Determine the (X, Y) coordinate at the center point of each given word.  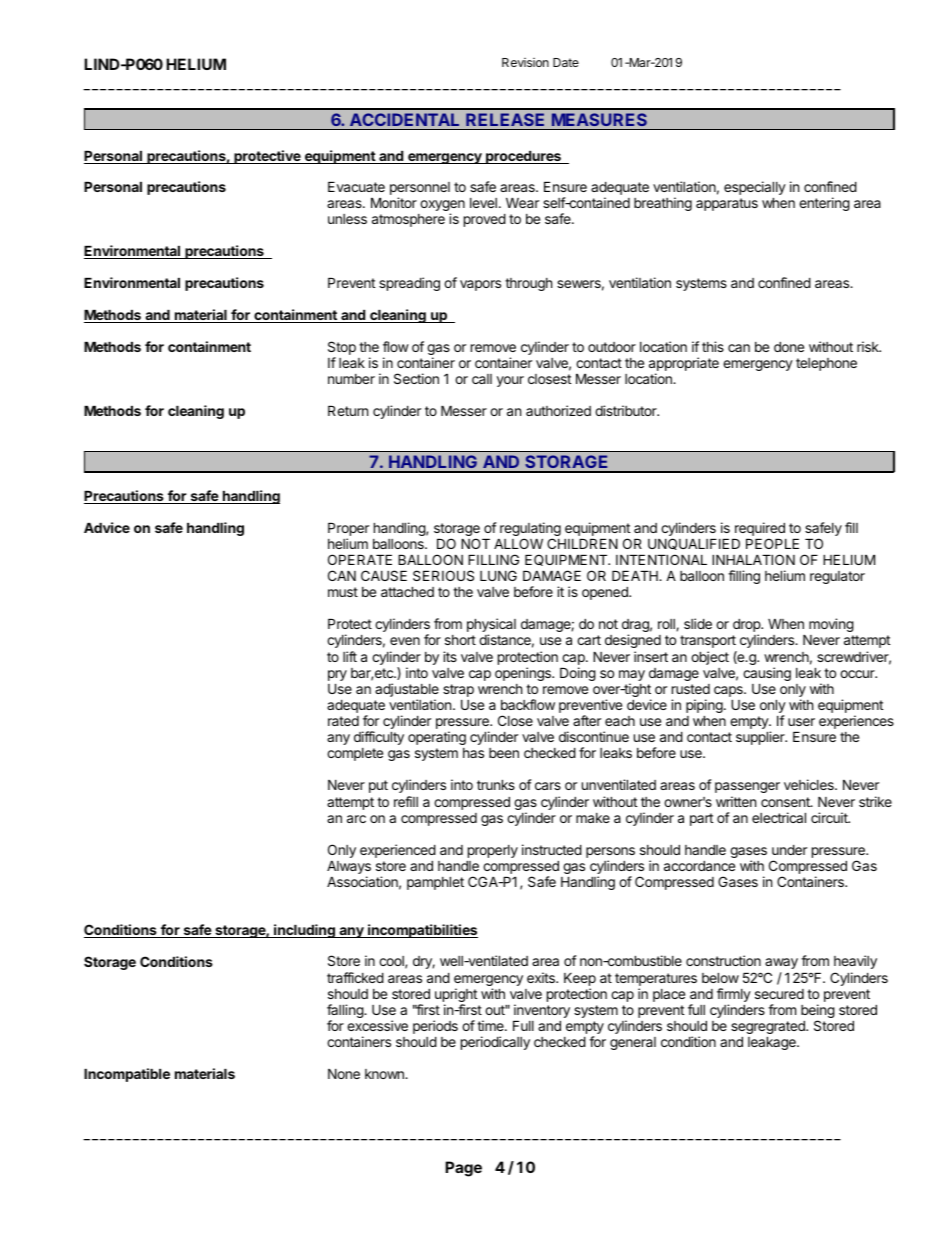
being (818, 1012)
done (789, 347)
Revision (525, 62)
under (789, 850)
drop (747, 627)
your (510, 381)
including (304, 931)
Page (463, 1169)
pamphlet (435, 883)
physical (491, 626)
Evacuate (356, 187)
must (343, 592)
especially (755, 188)
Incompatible (127, 1075)
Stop (342, 348)
